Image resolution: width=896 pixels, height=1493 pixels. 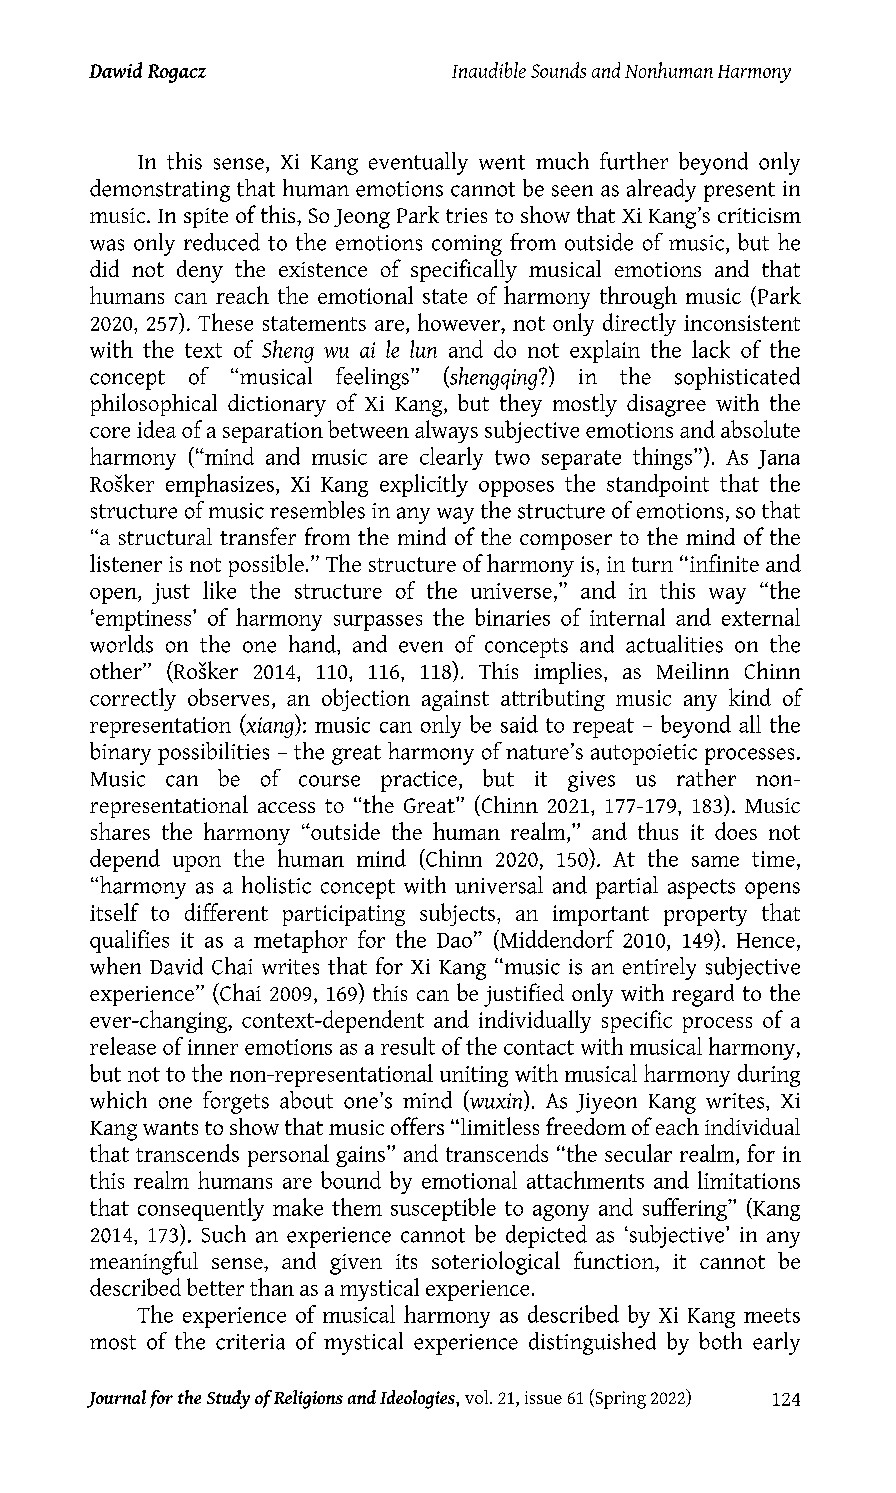 I want to click on Inaudible, so click(x=489, y=70).
